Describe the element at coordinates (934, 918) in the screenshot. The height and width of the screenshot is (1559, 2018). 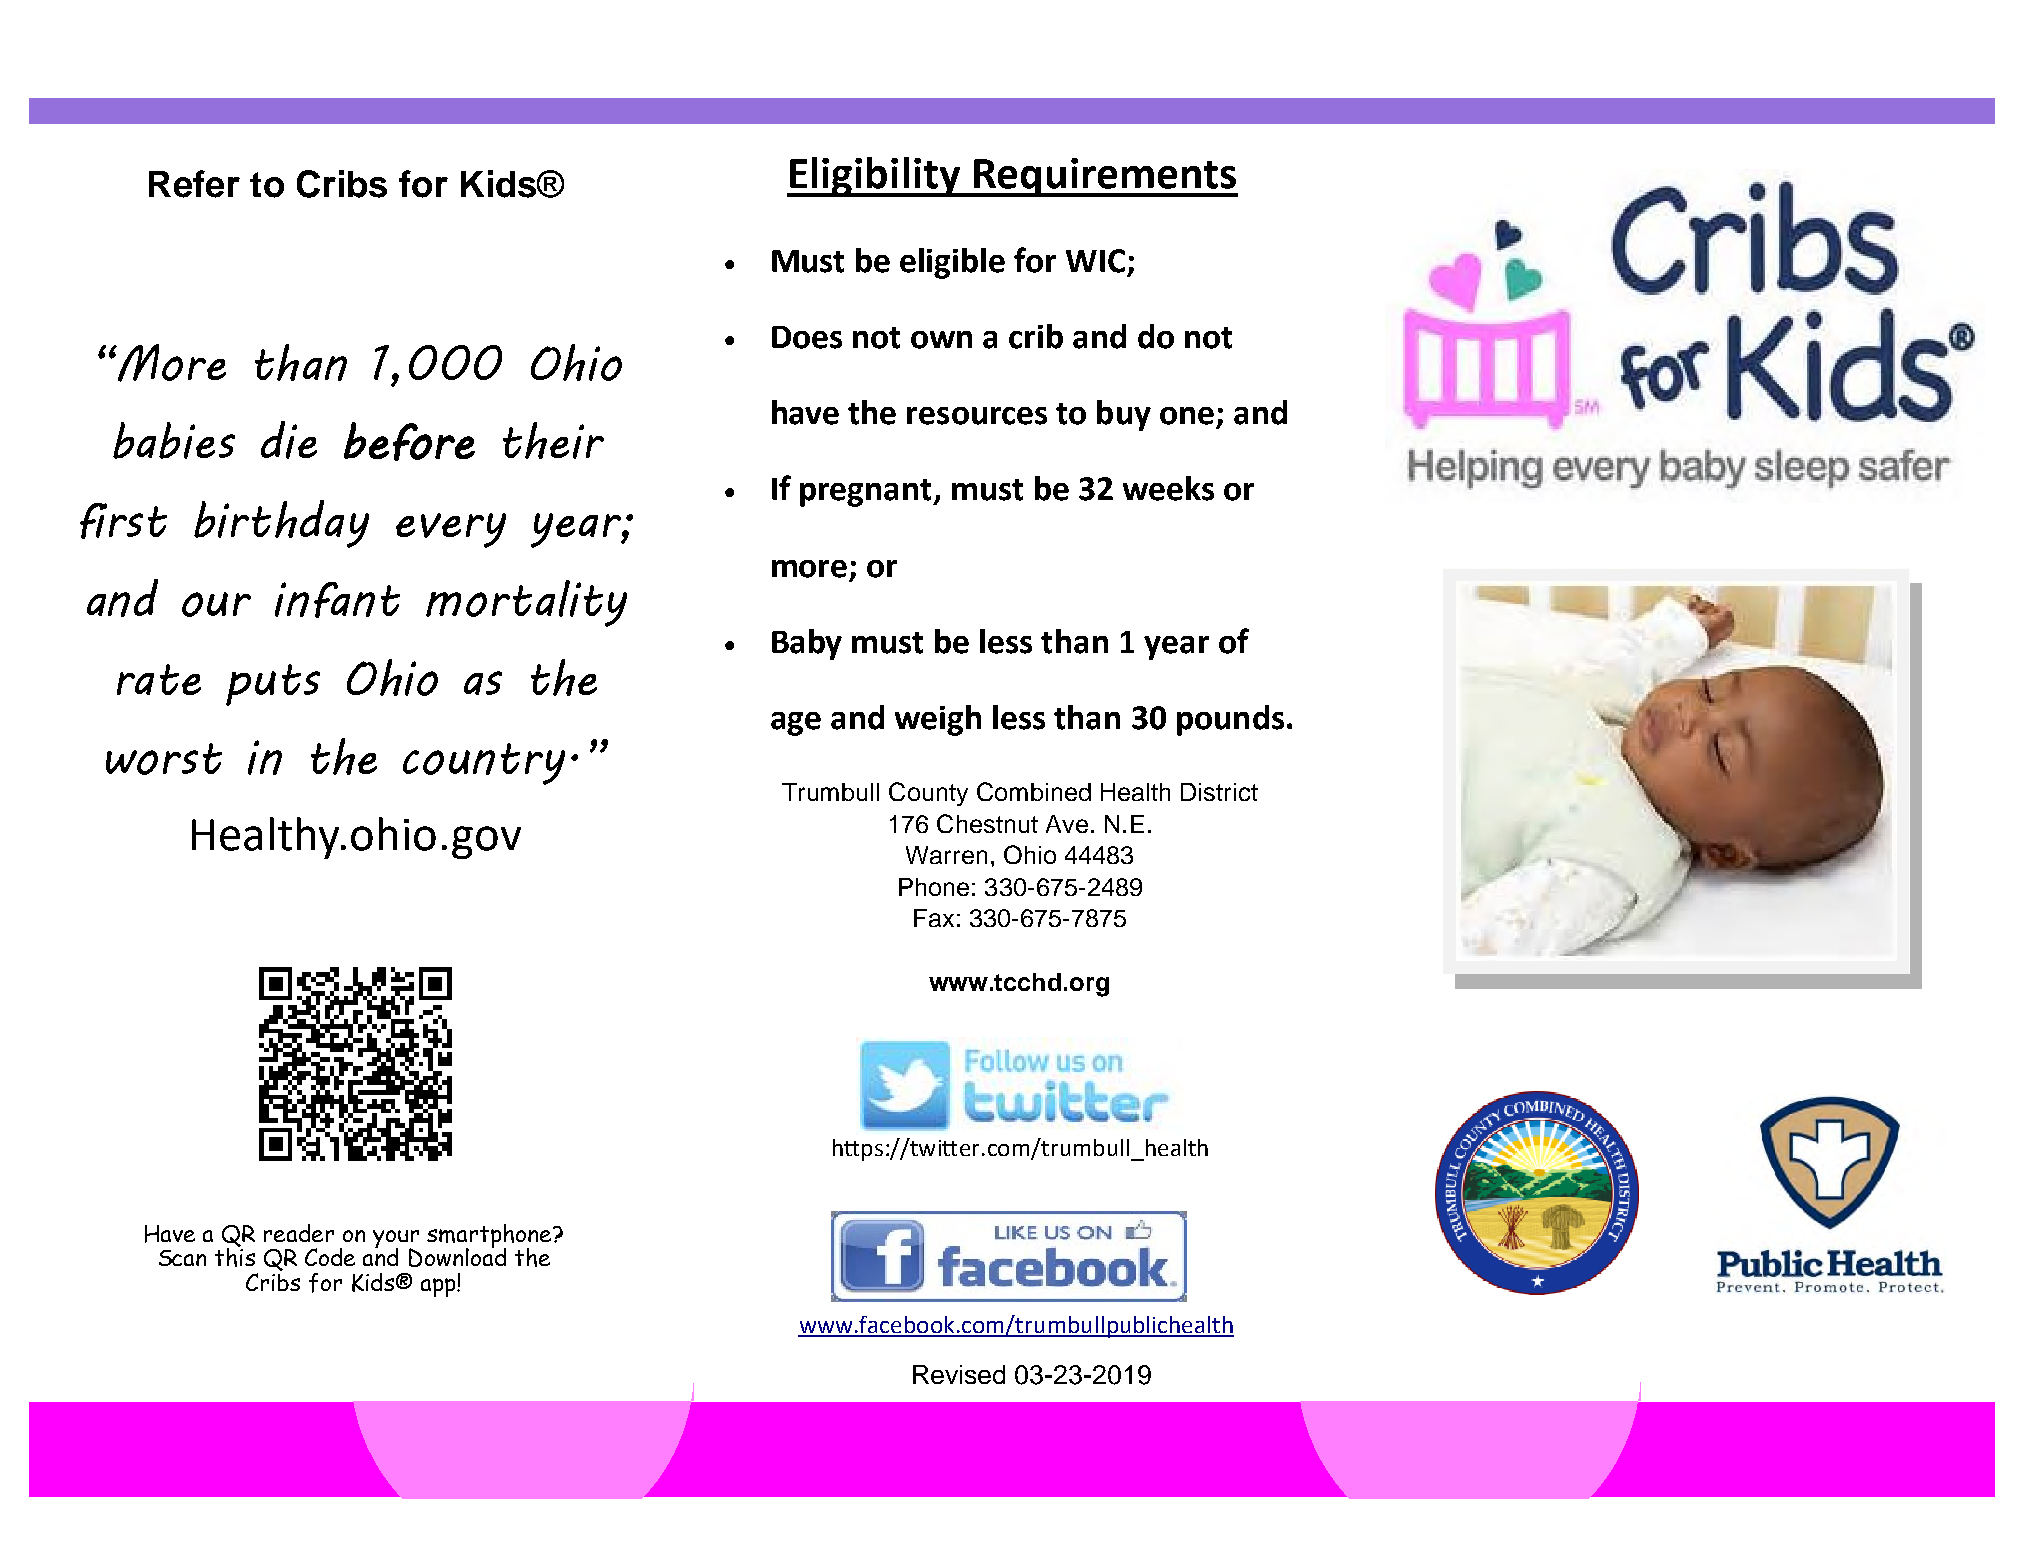
I see `Fax` at that location.
